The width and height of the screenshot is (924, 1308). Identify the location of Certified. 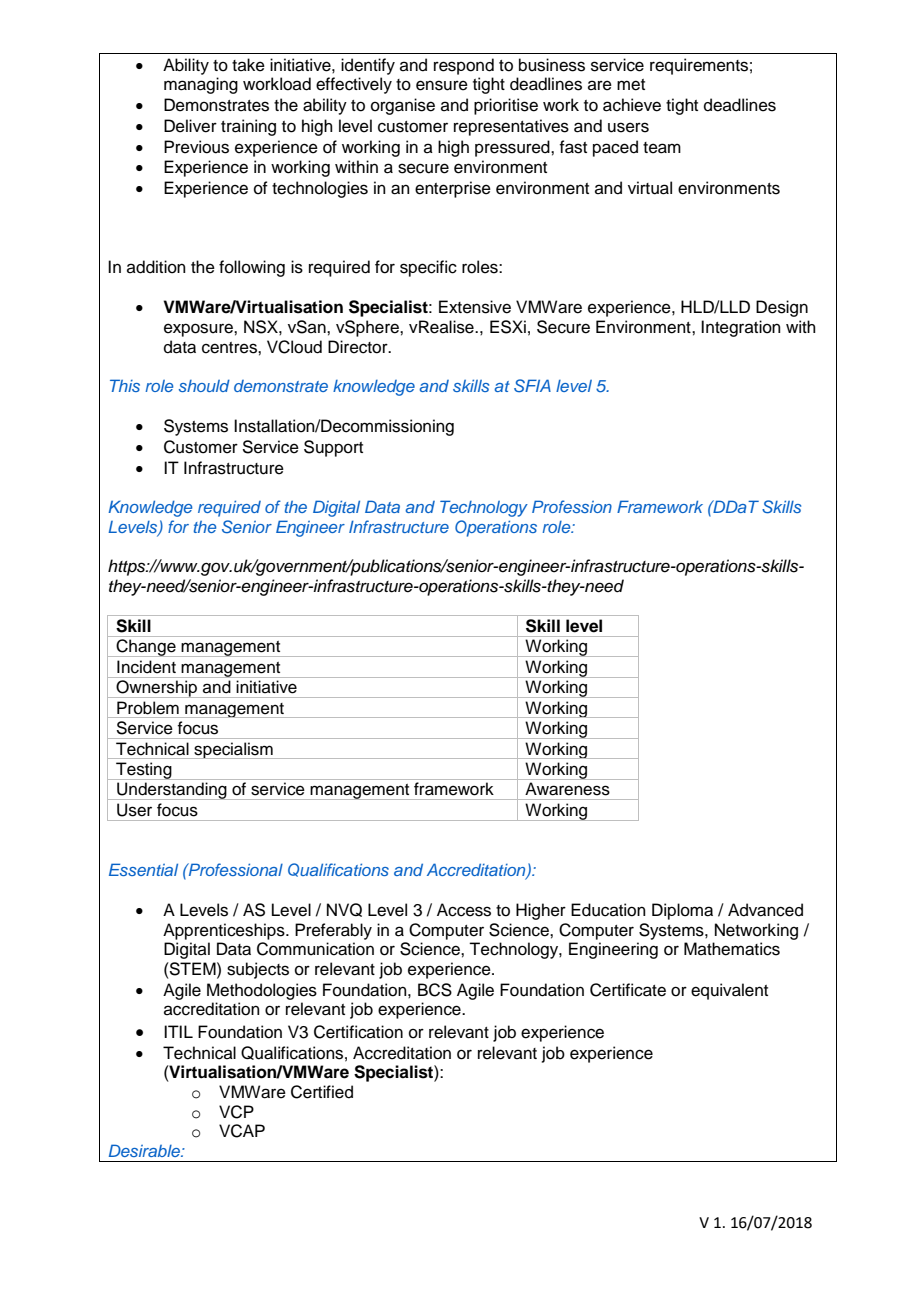
(322, 1092).
